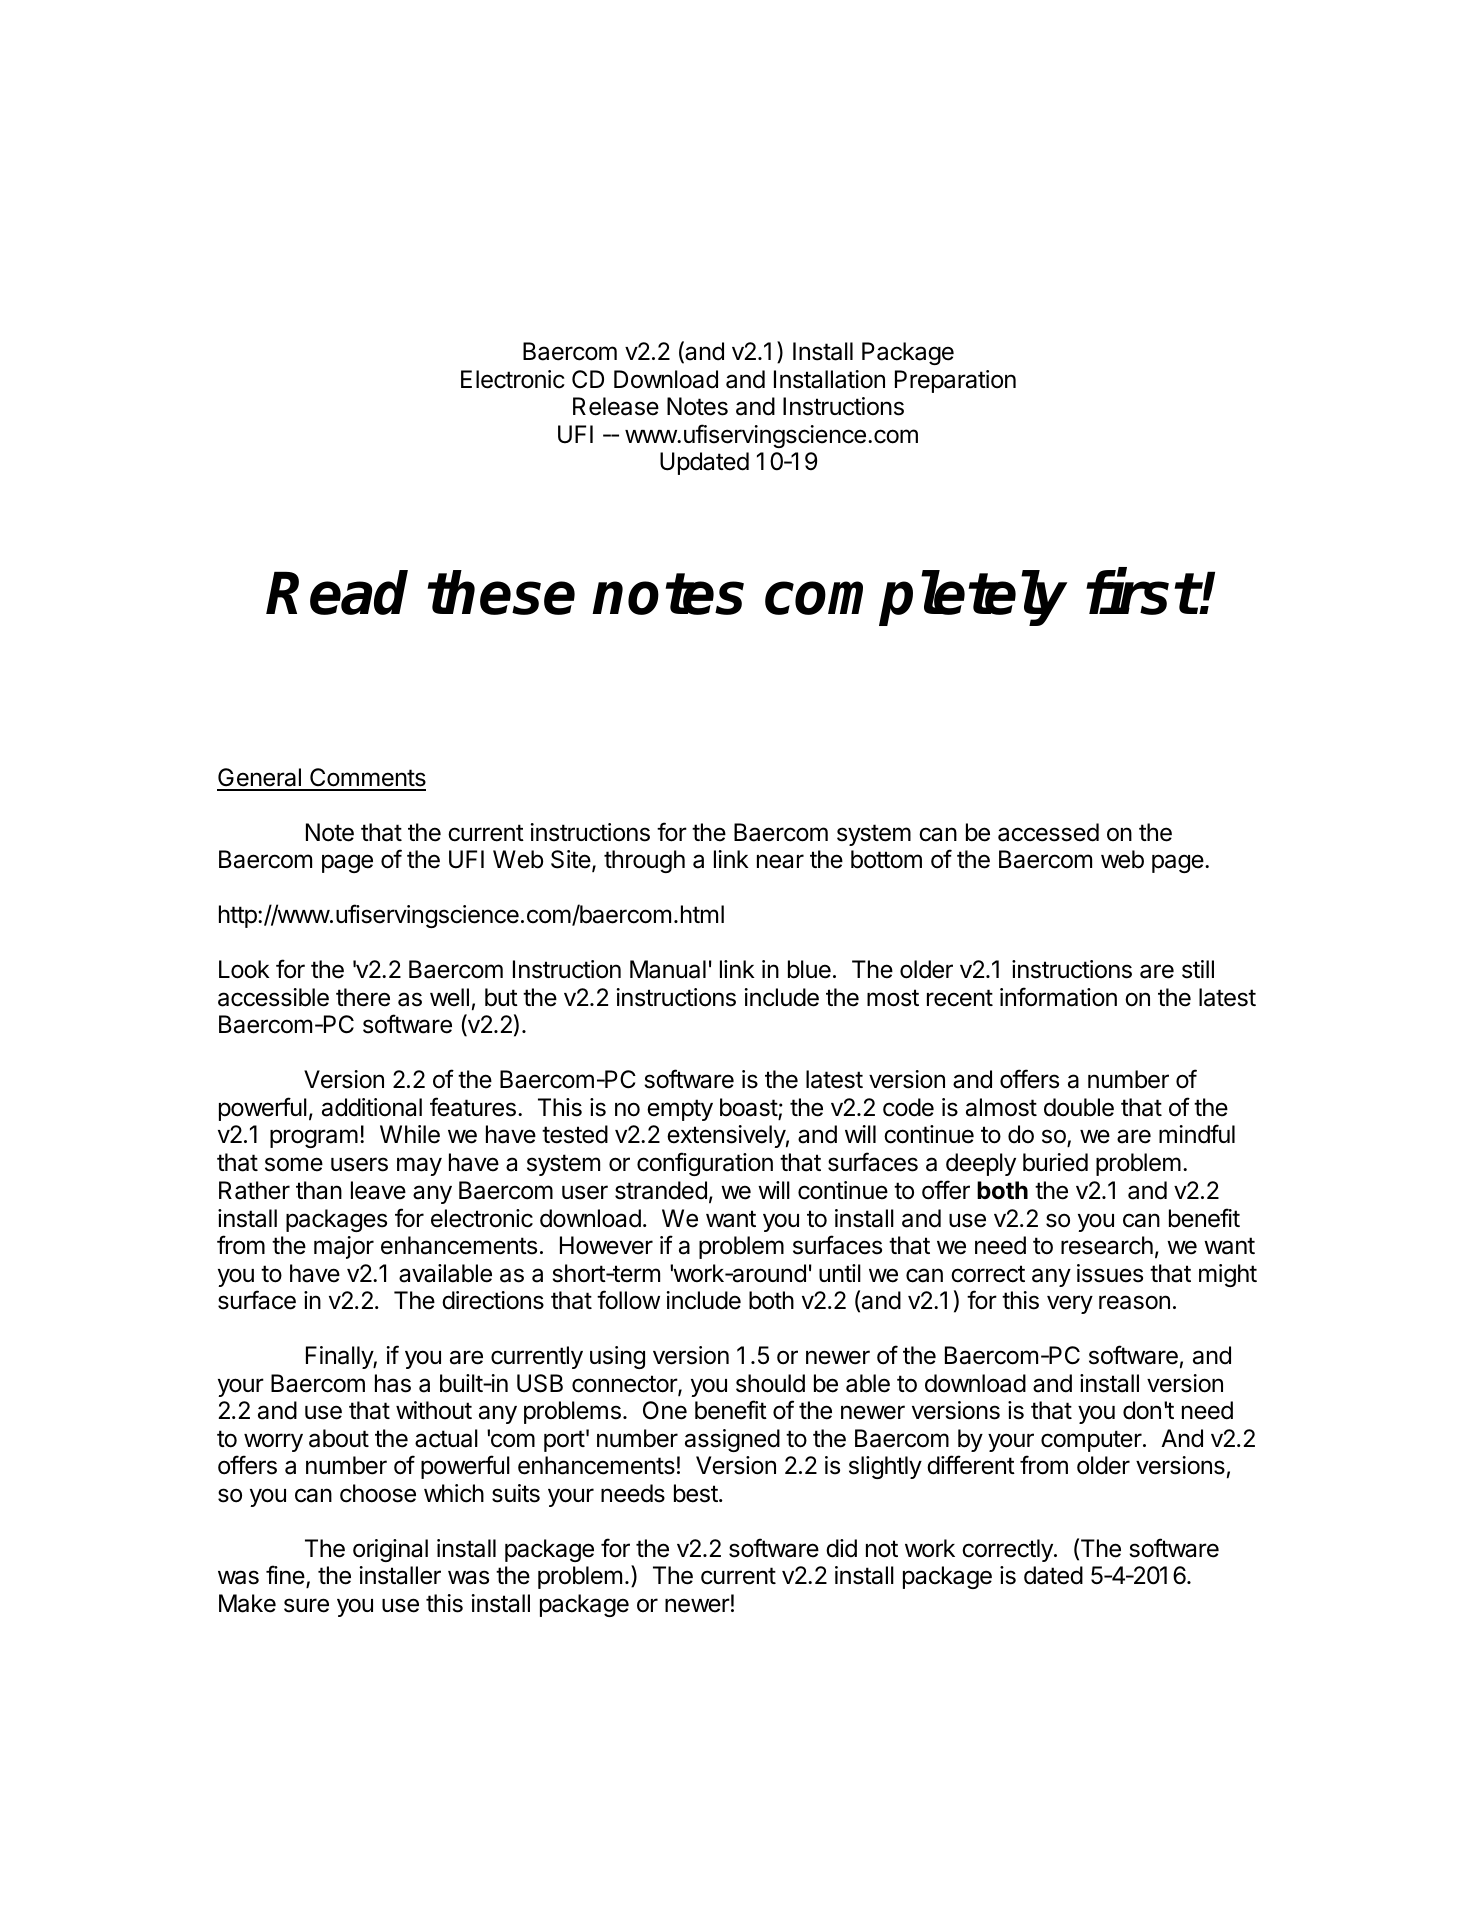 This page has width=1476, height=1910. I want to click on did, so click(841, 1548).
